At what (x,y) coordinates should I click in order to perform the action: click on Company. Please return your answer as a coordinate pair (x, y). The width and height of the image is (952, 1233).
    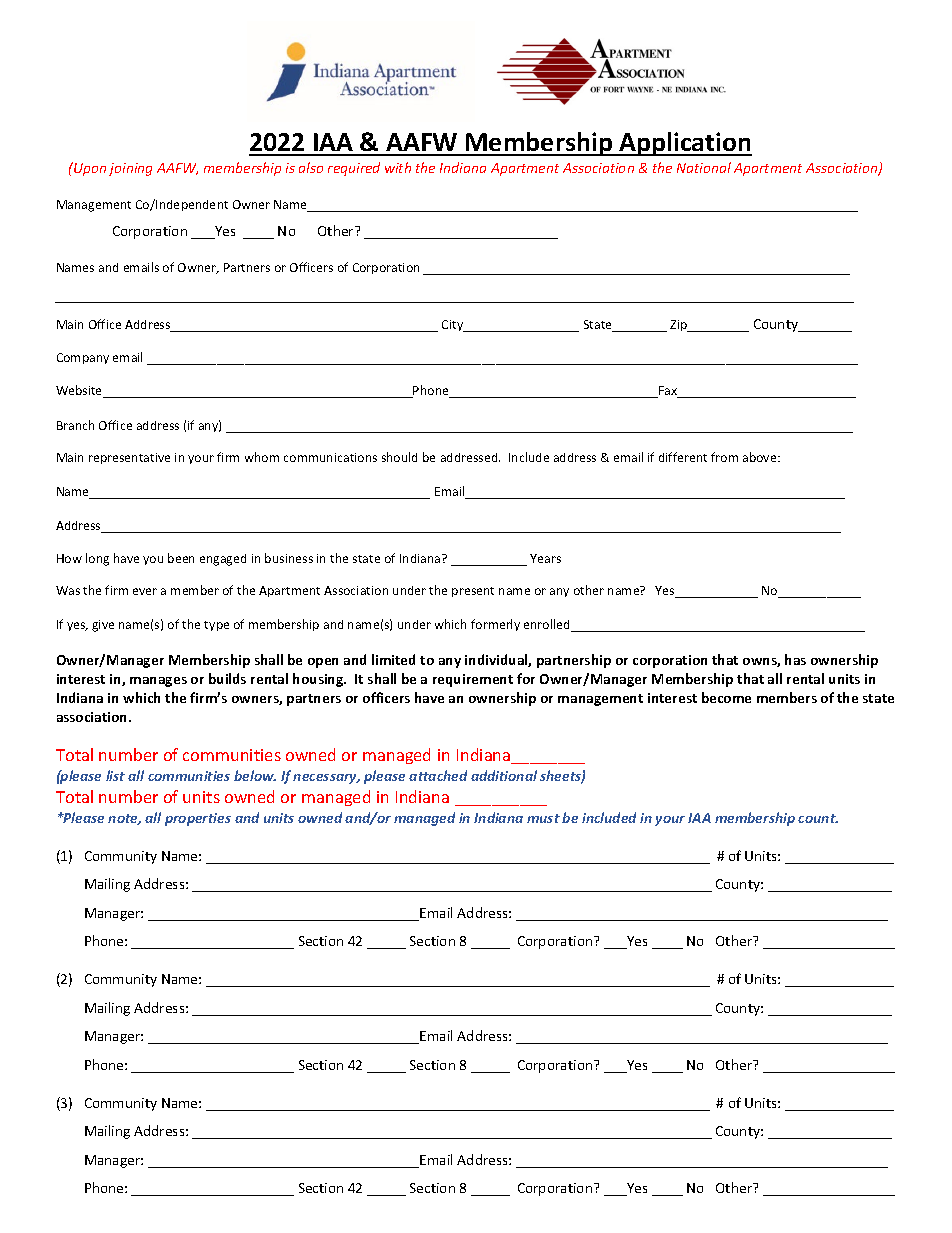
    Looking at the image, I should click on (83, 358).
